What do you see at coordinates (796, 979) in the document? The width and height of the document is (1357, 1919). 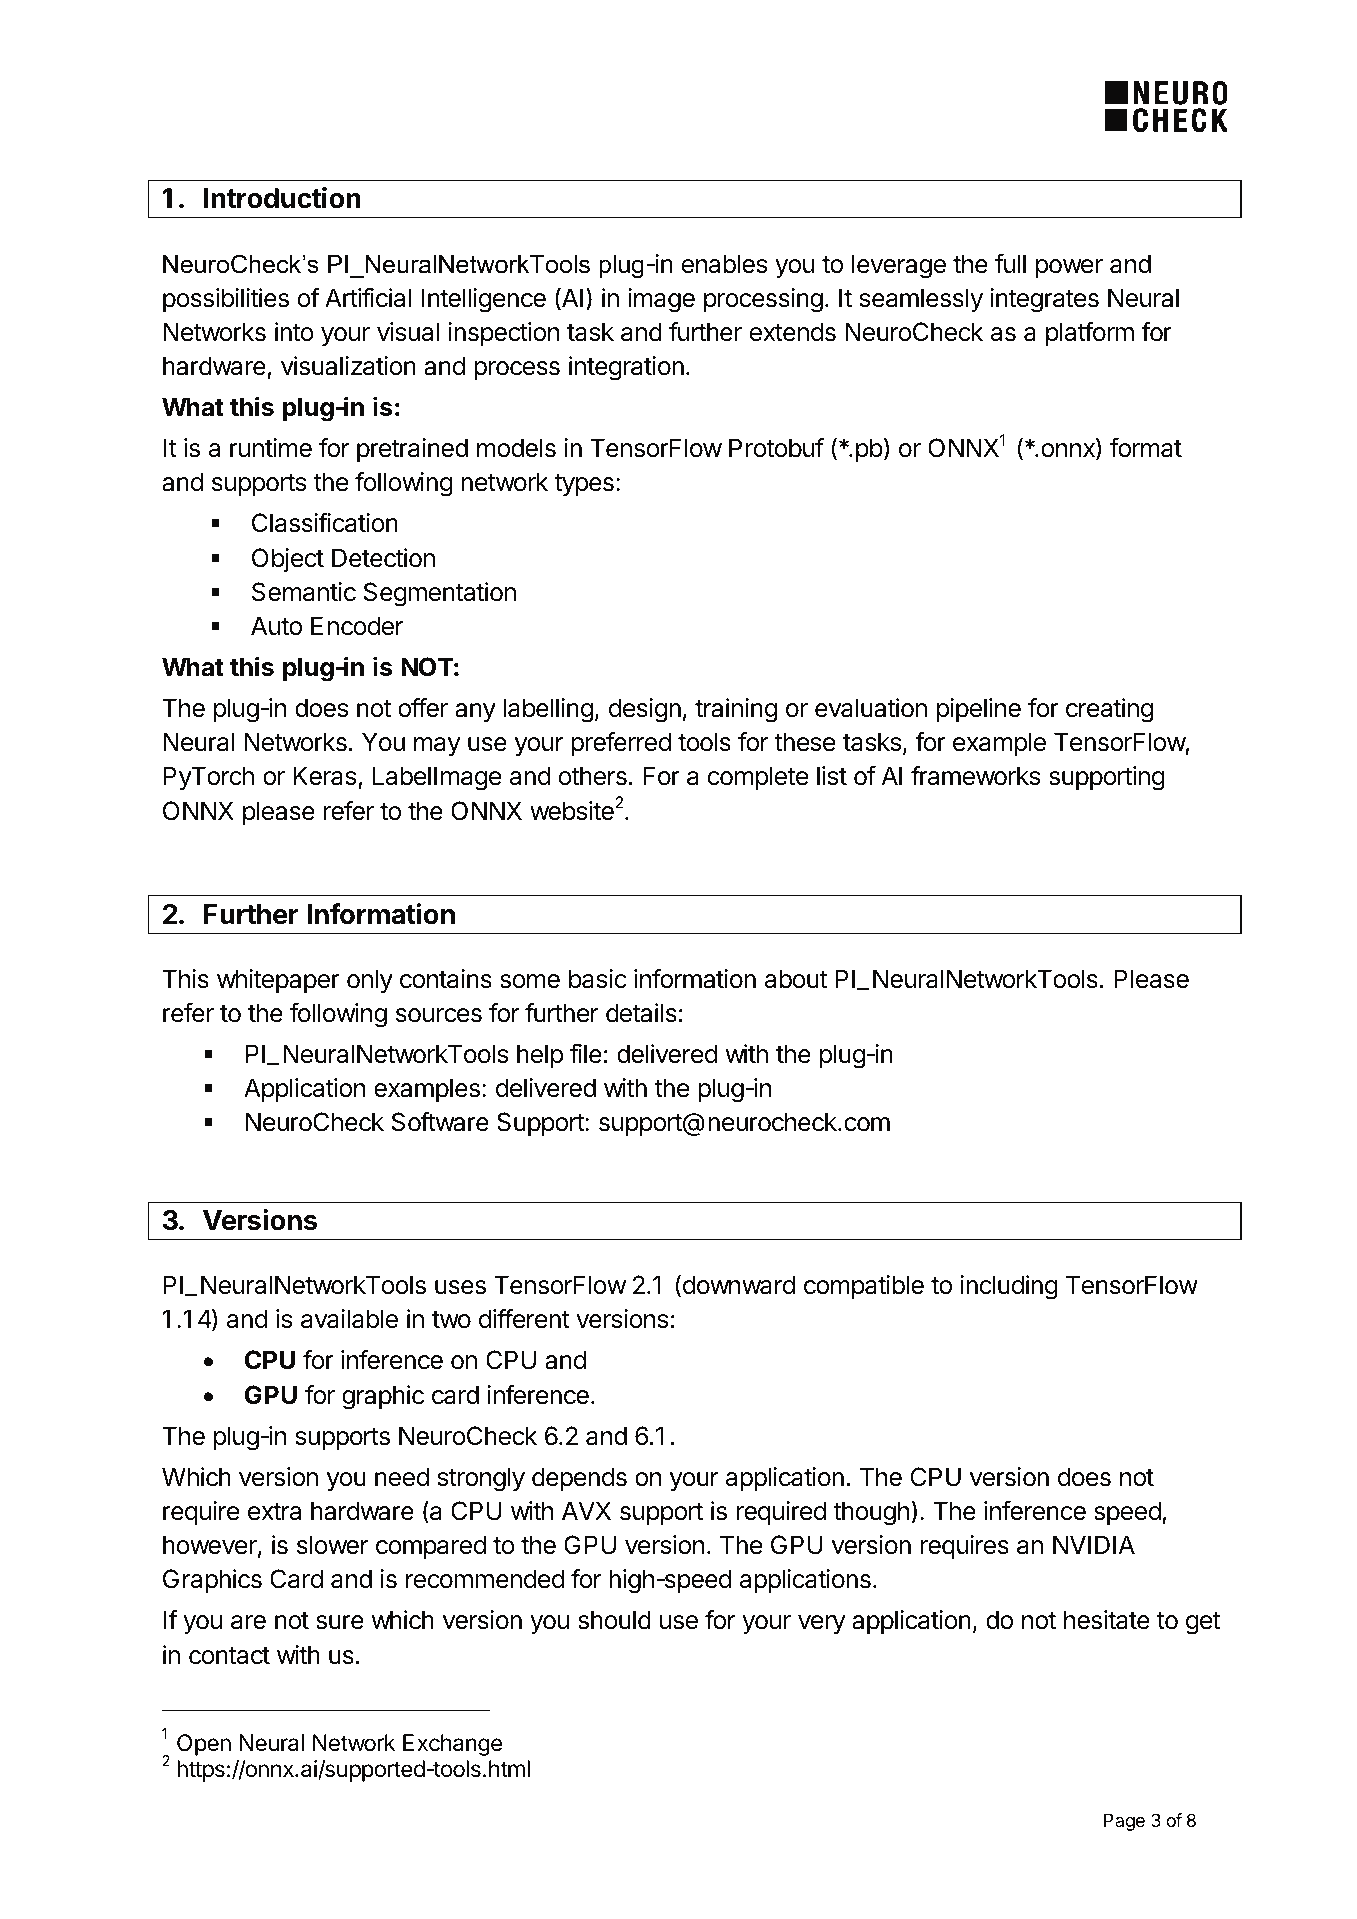 I see `about` at bounding box center [796, 979].
